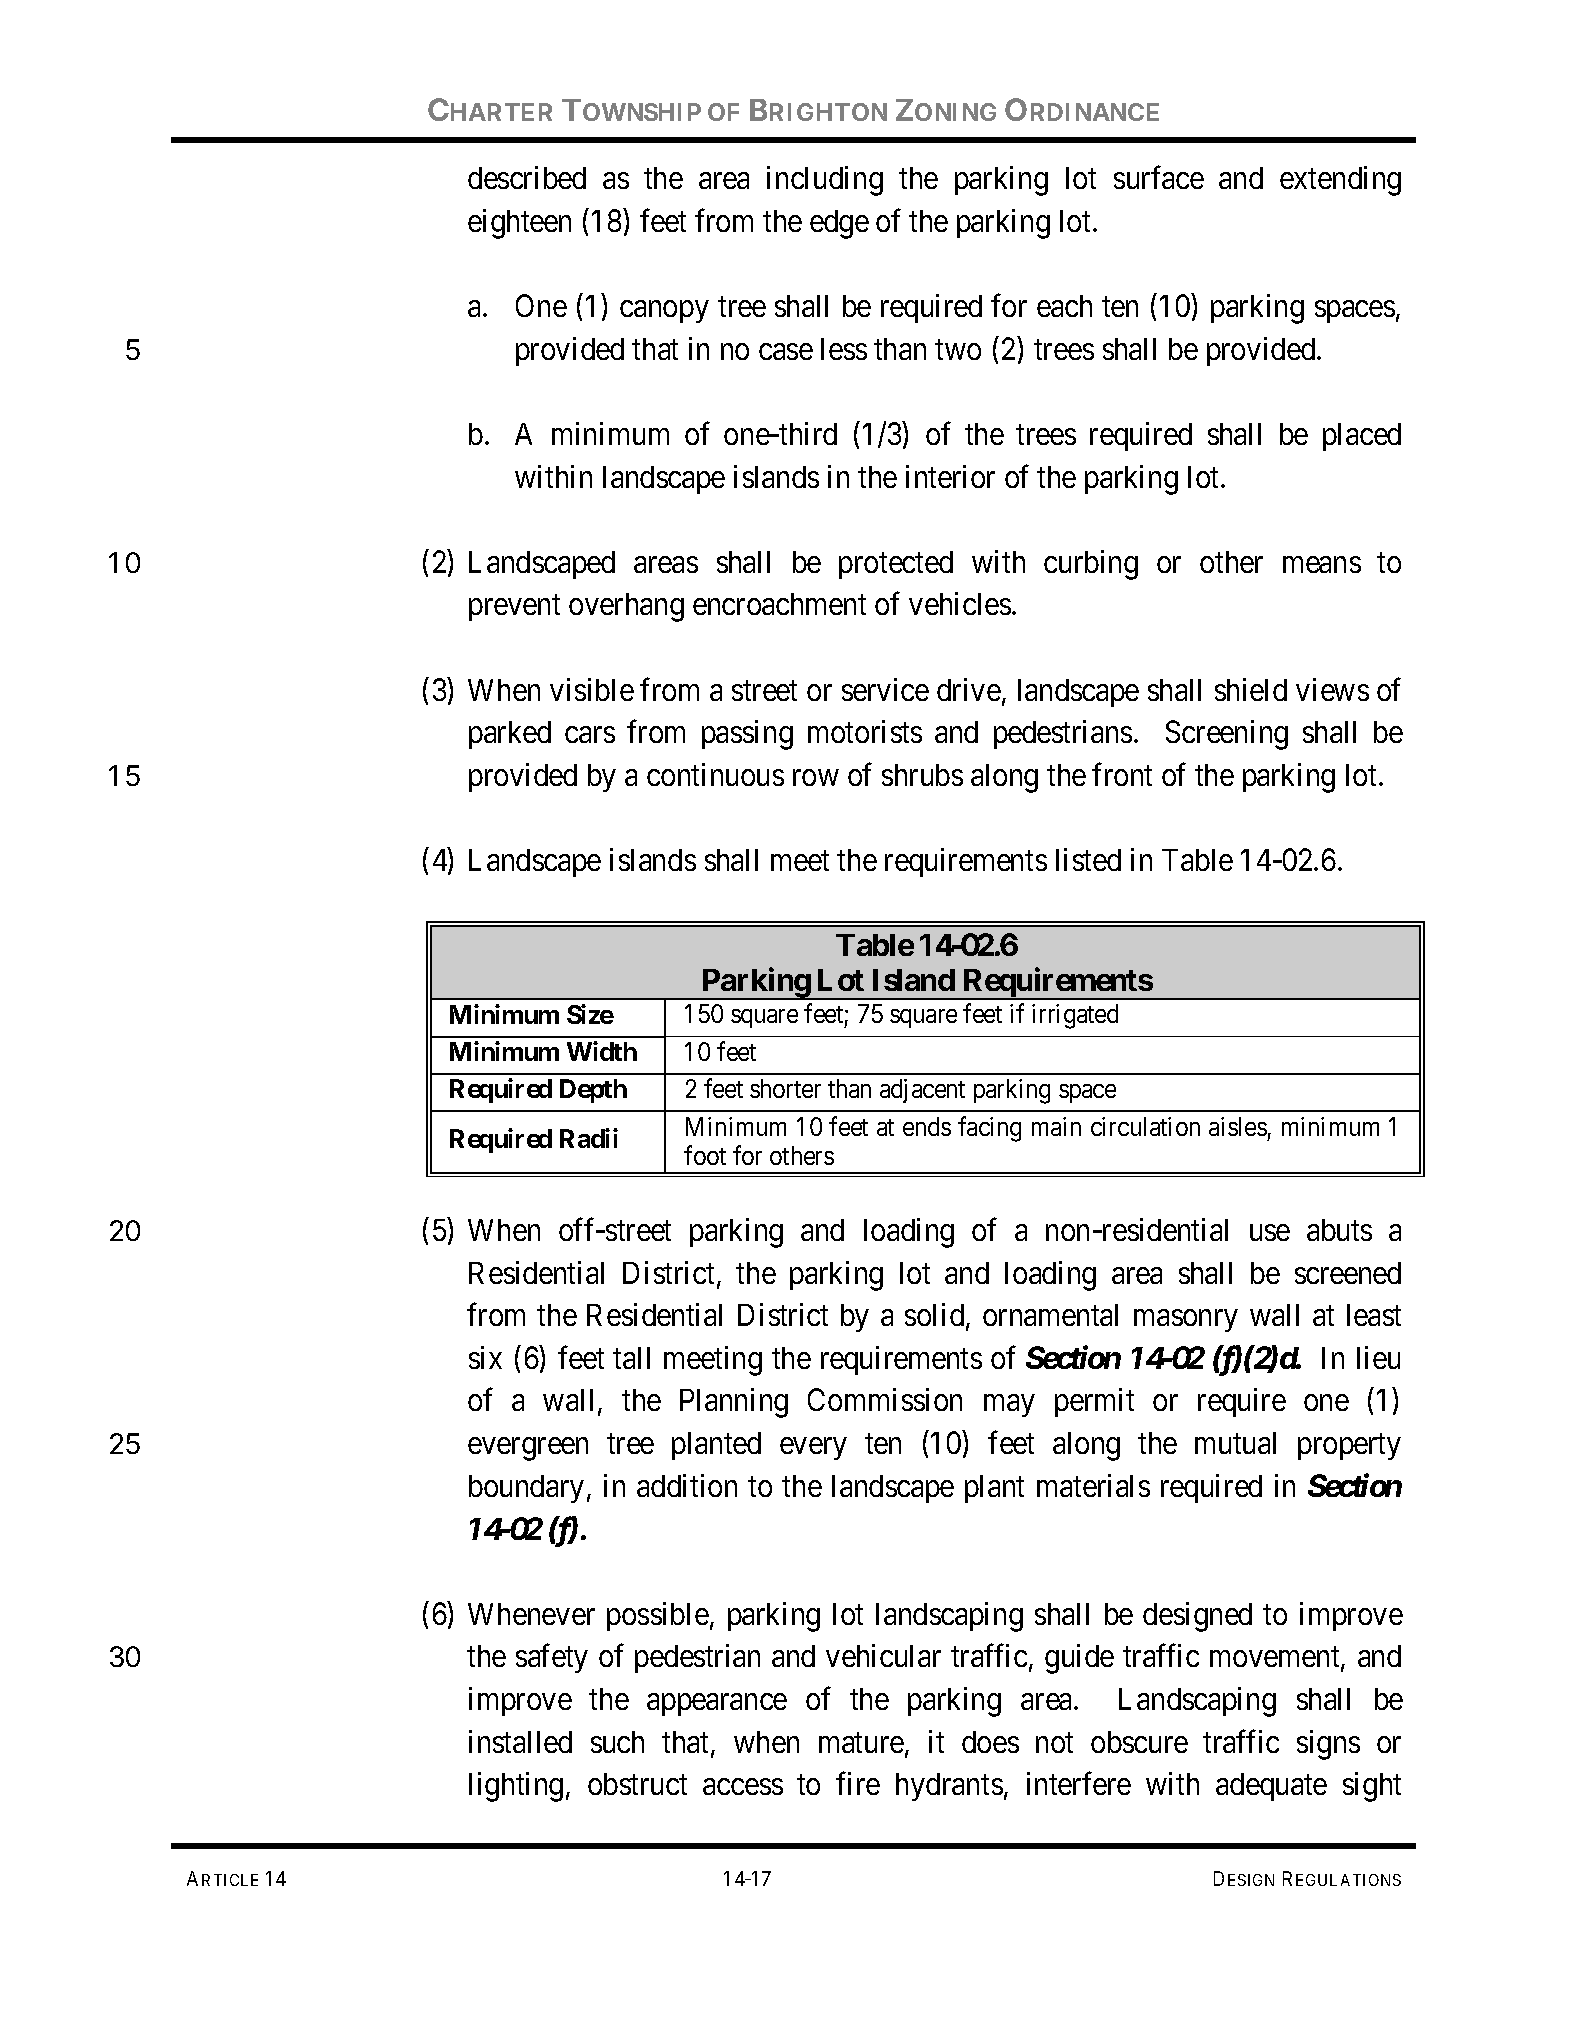 The image size is (1576, 2040). I want to click on shrubs, so click(922, 775).
